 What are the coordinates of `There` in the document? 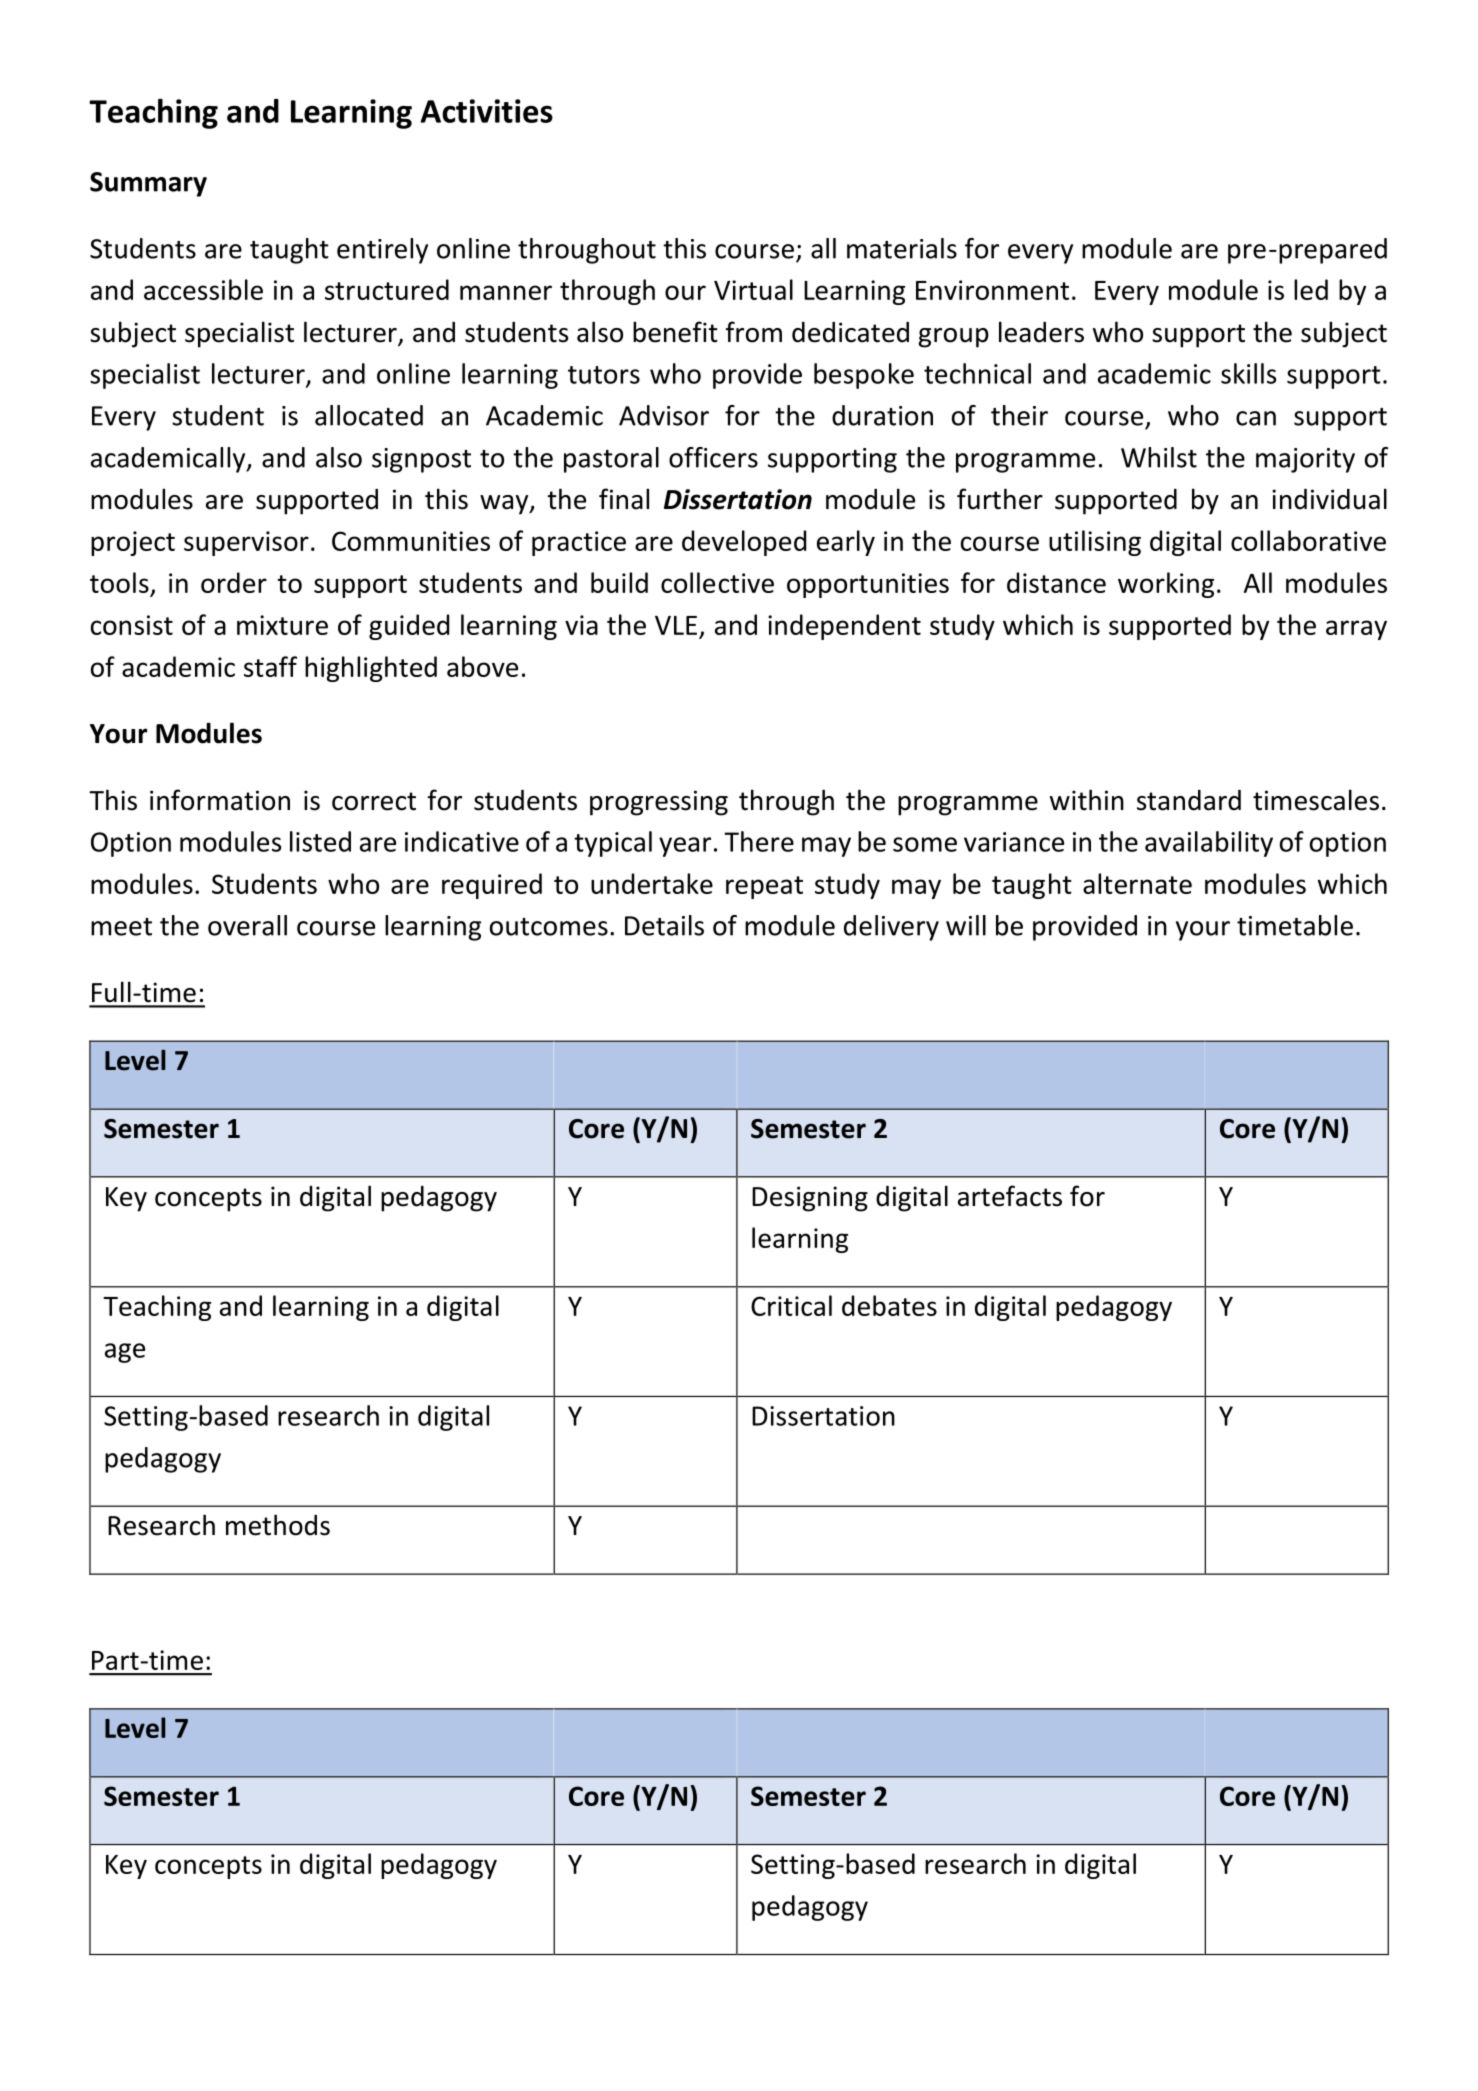 It's located at (759, 841).
